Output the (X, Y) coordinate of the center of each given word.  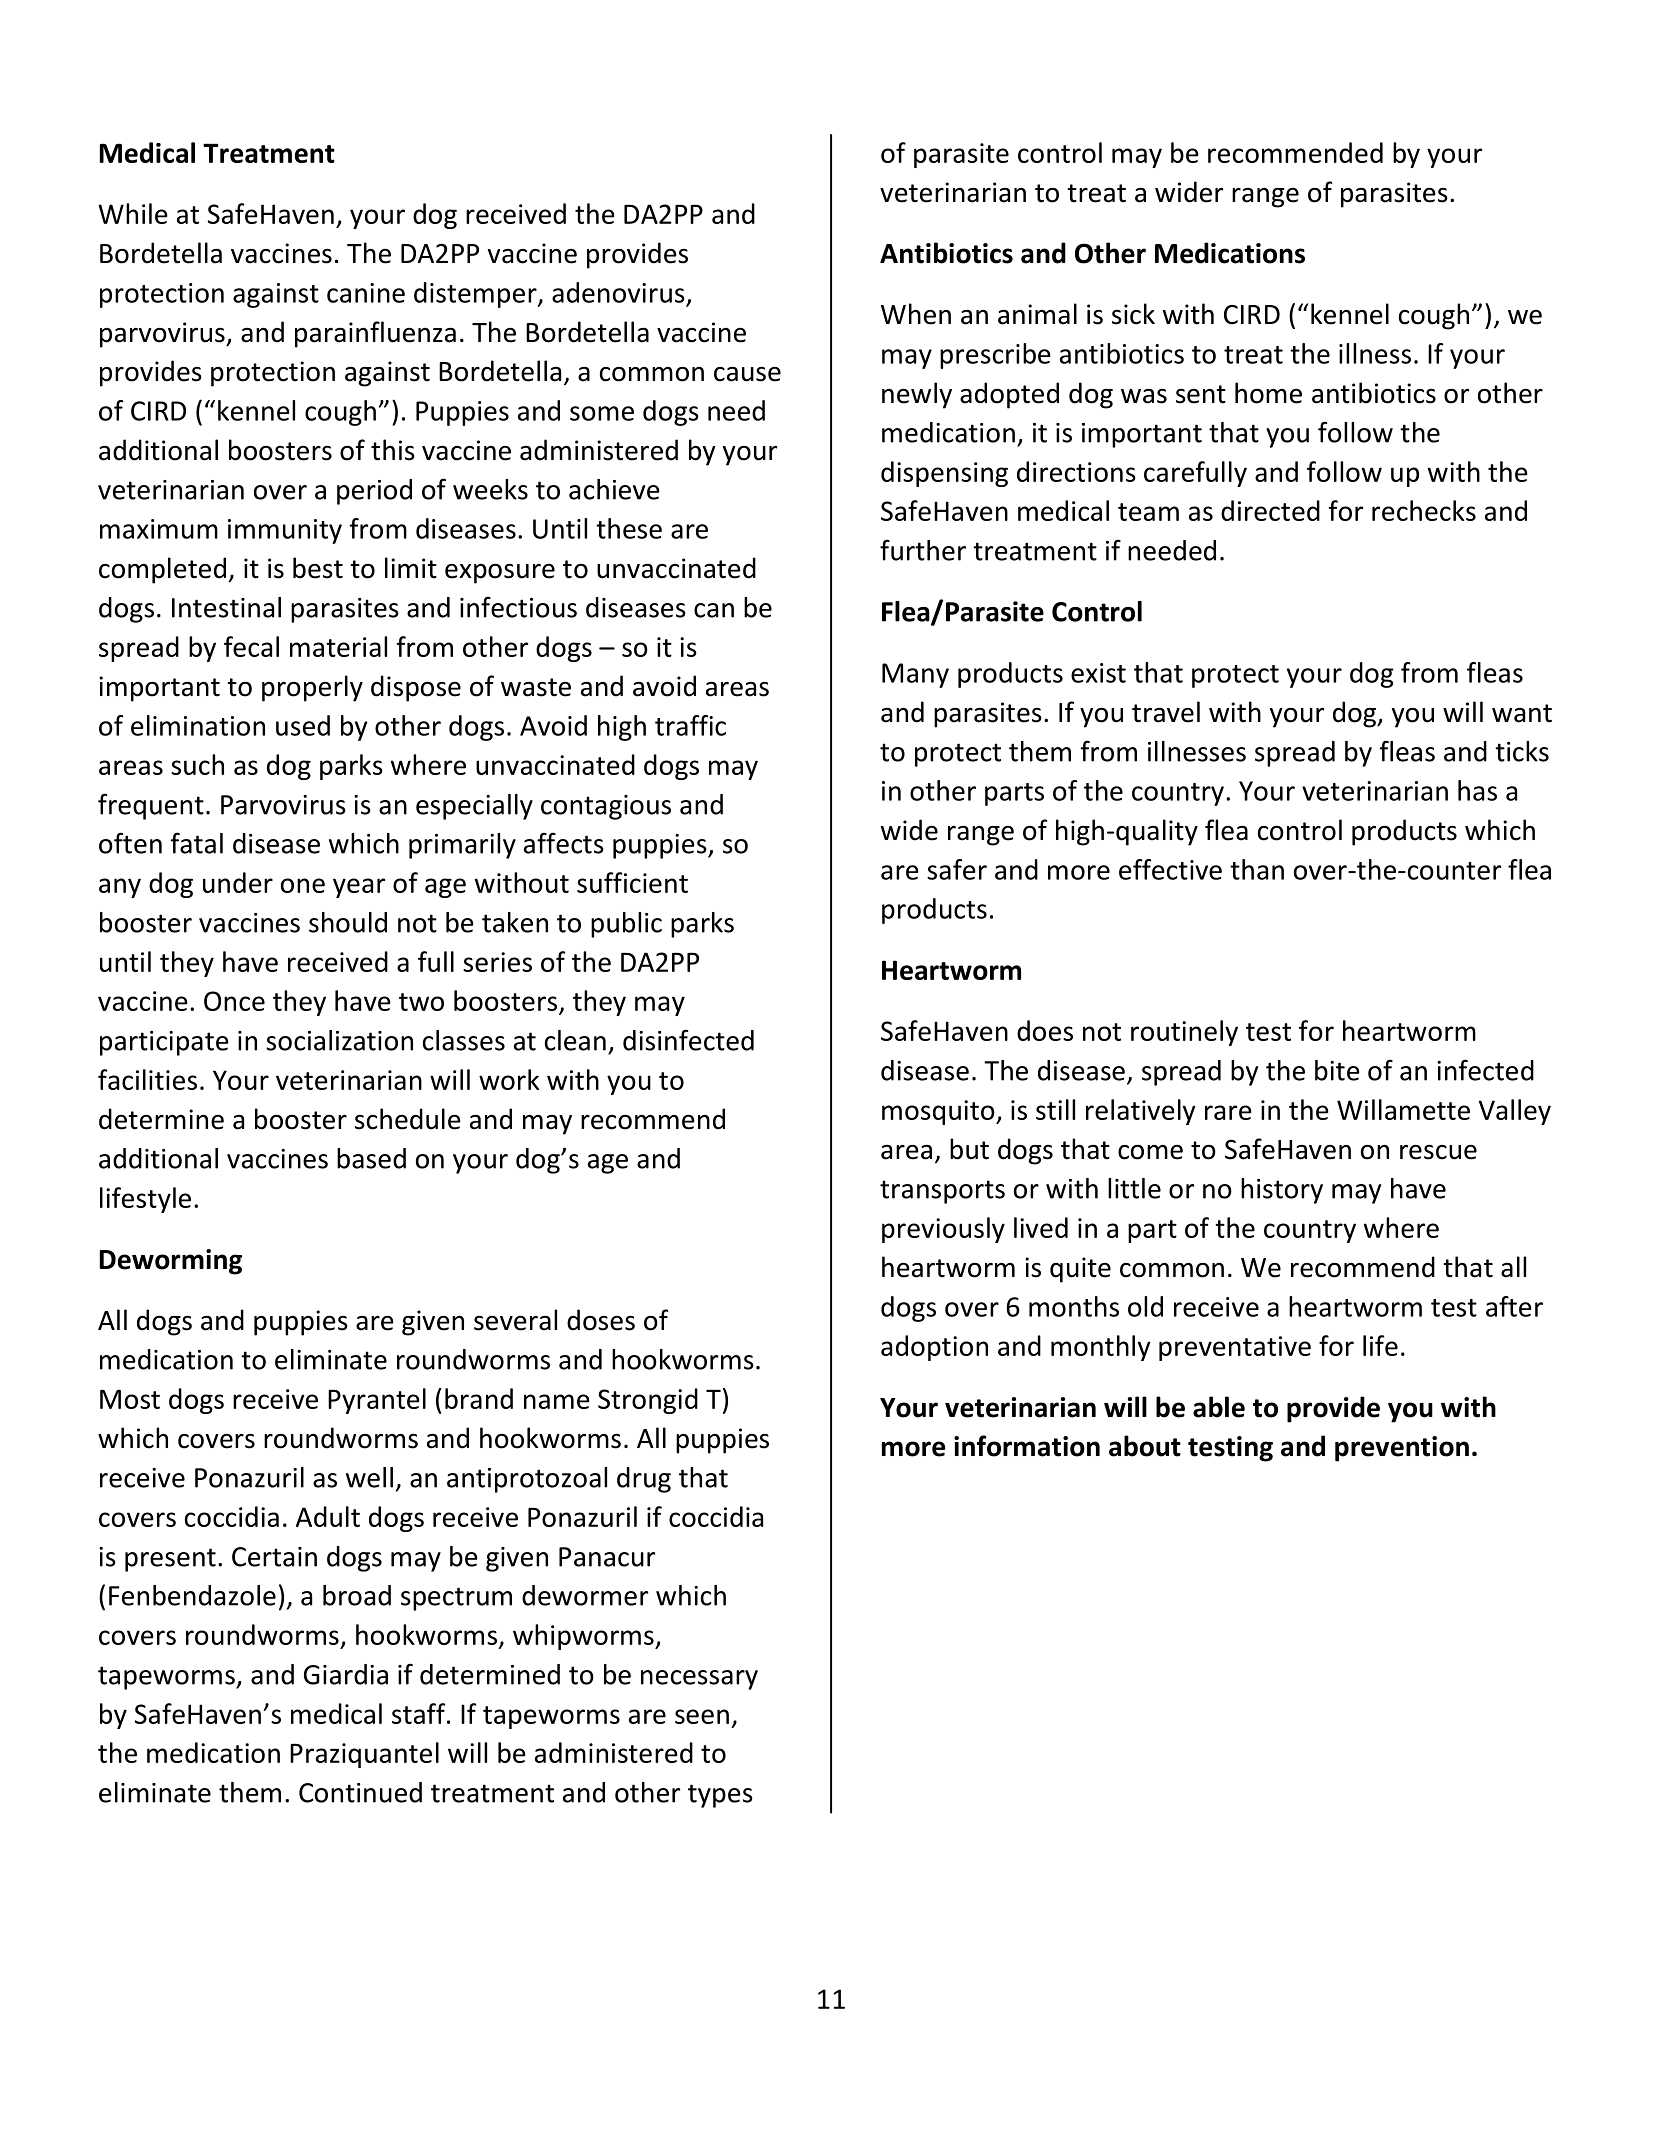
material (338, 646)
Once (234, 1001)
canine (366, 293)
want (1522, 713)
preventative (1235, 1348)
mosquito (939, 1112)
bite (1337, 1070)
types (720, 1796)
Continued (360, 1792)
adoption (934, 1348)
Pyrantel (377, 1401)
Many (915, 675)
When (916, 314)
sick (1133, 314)
